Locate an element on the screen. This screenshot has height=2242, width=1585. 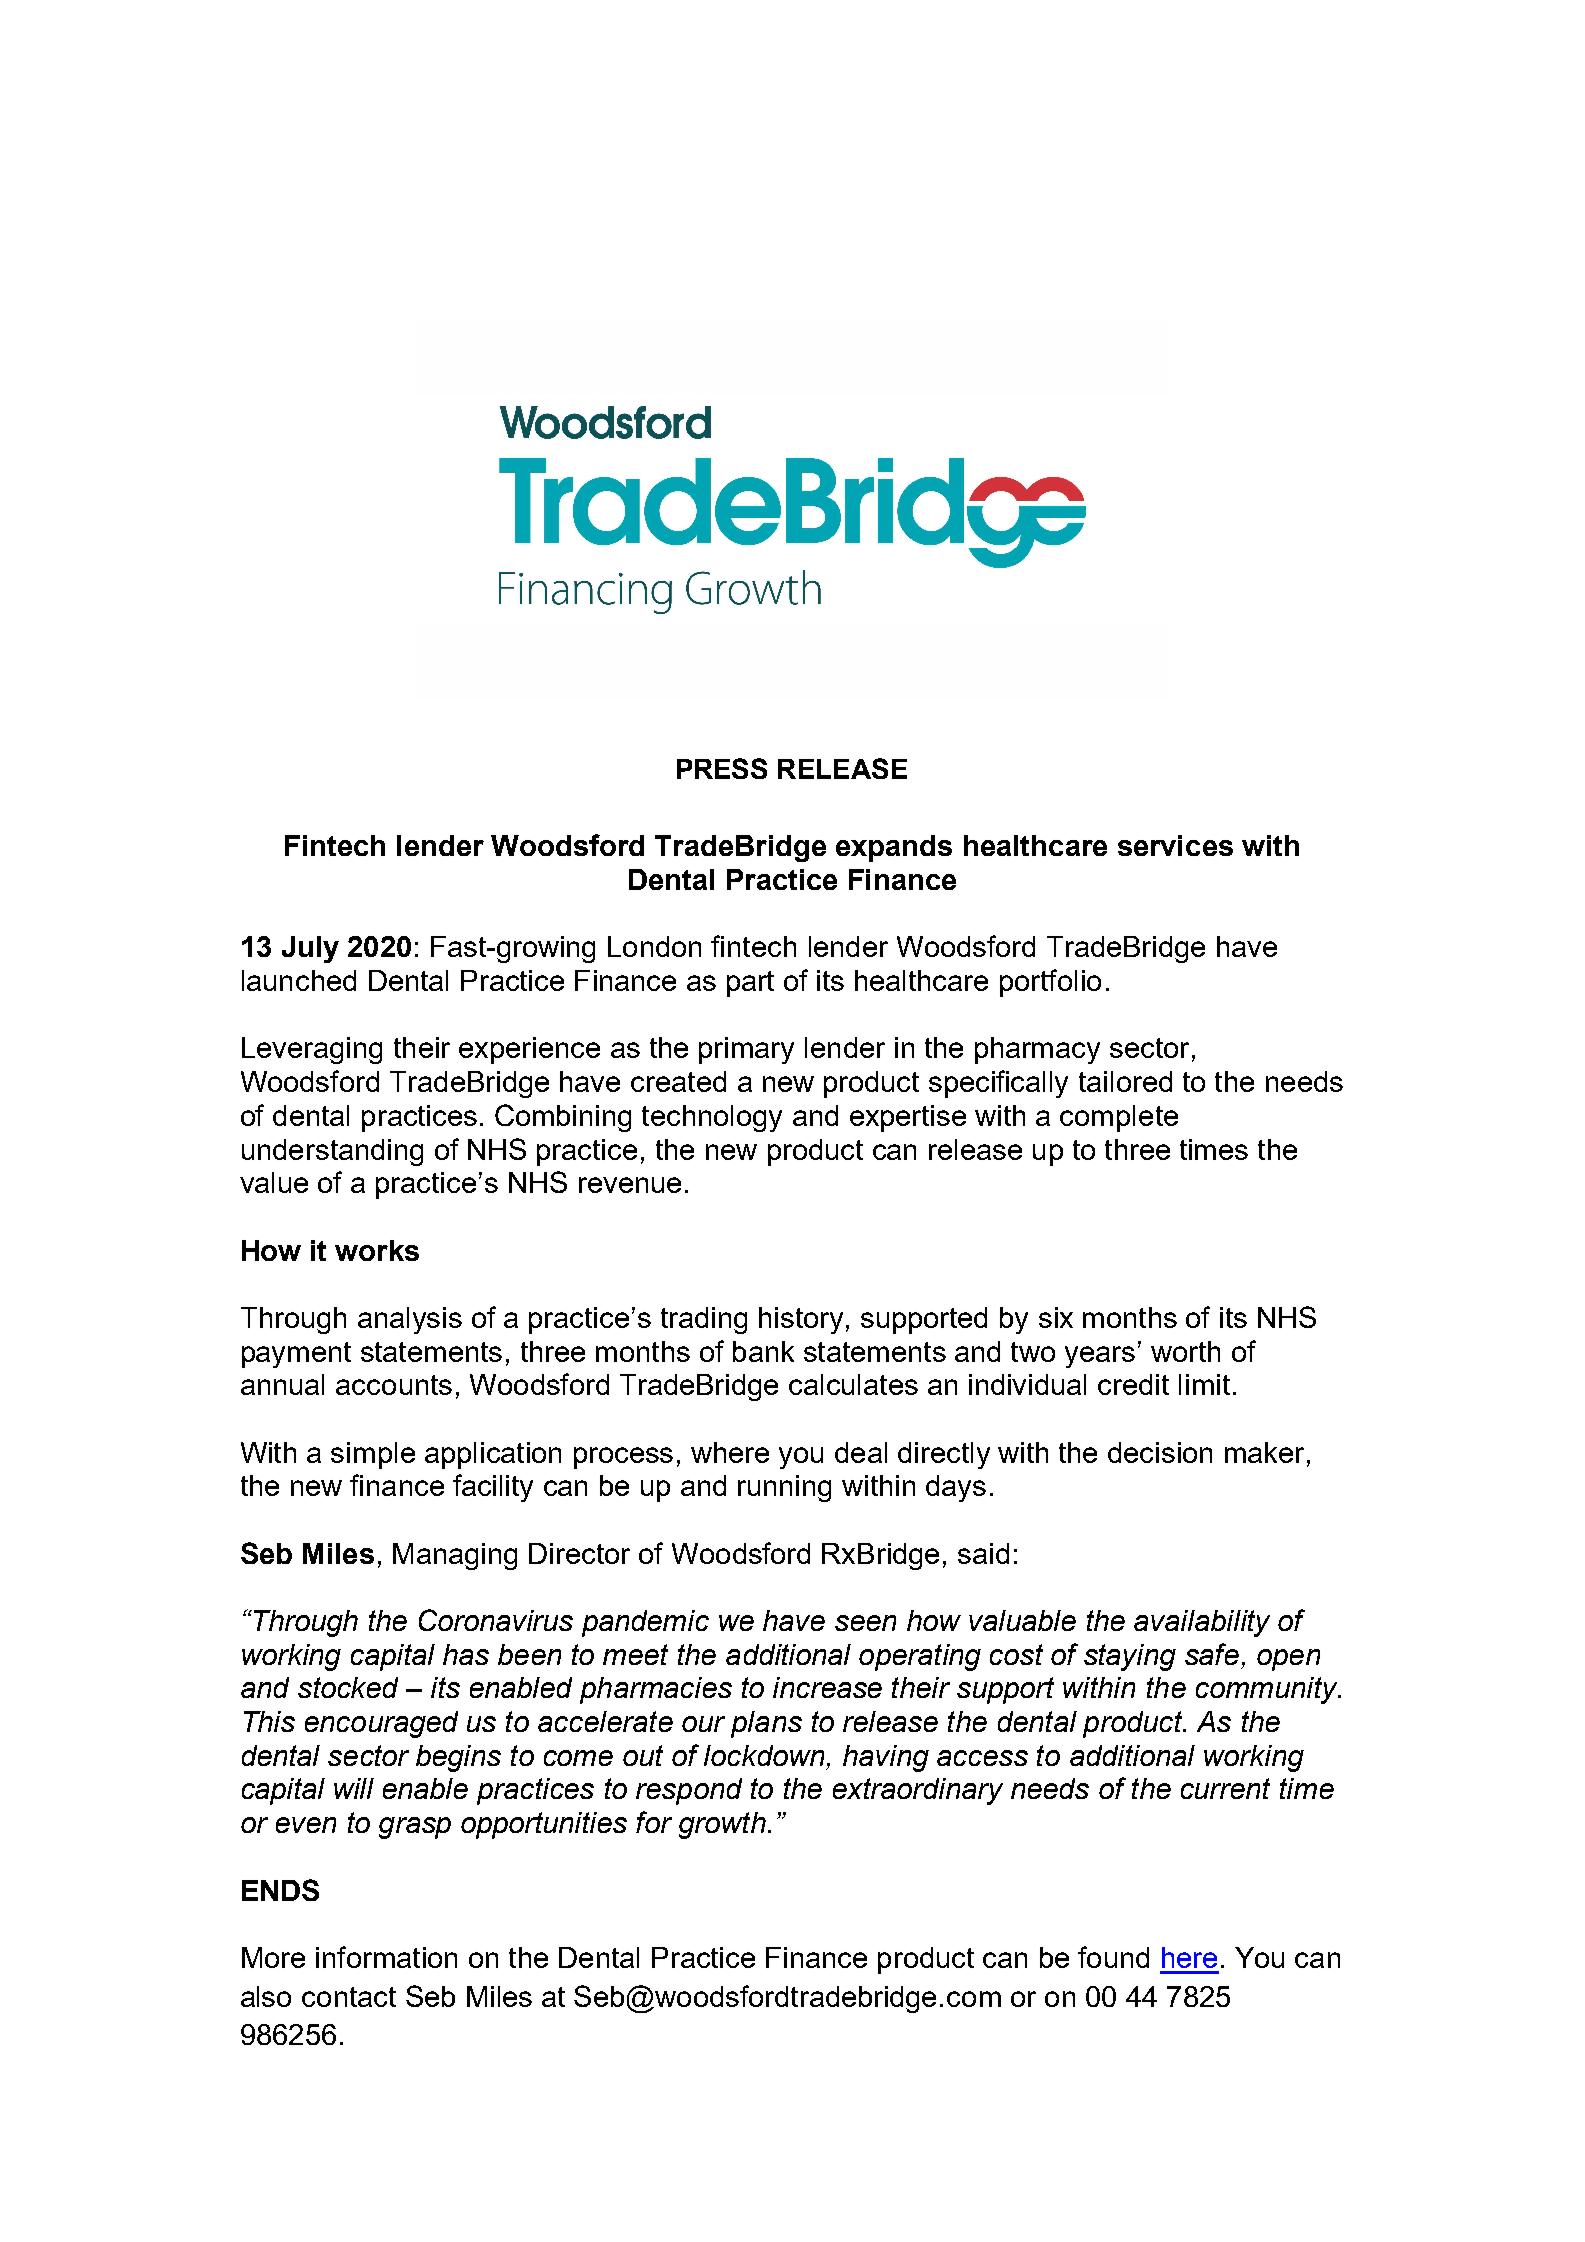
July is located at coordinates (310, 949).
